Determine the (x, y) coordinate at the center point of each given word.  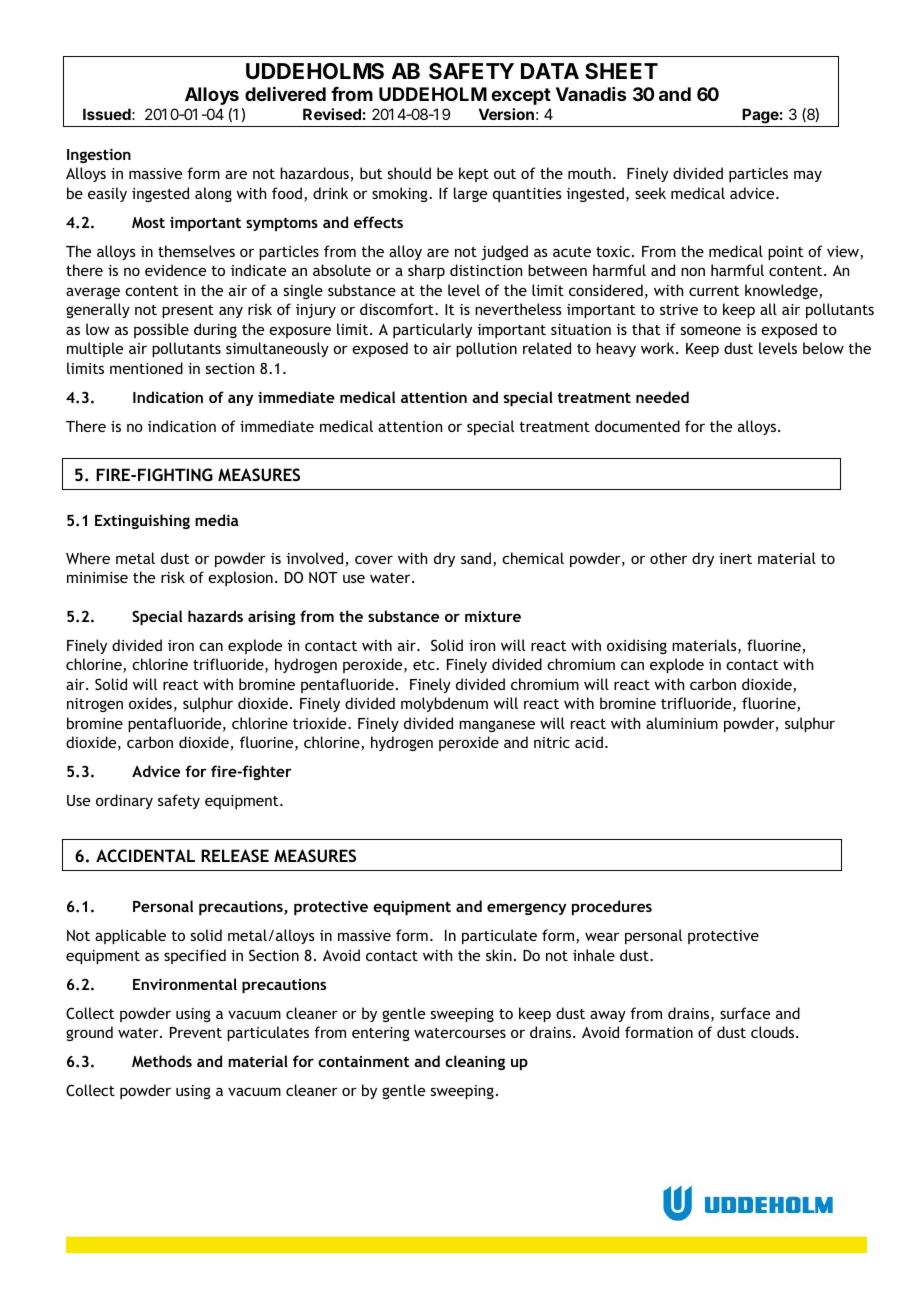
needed (662, 397)
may (808, 176)
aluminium (682, 723)
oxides (150, 703)
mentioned (146, 368)
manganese (497, 726)
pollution (486, 349)
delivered (285, 94)
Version (506, 114)
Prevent (196, 1032)
